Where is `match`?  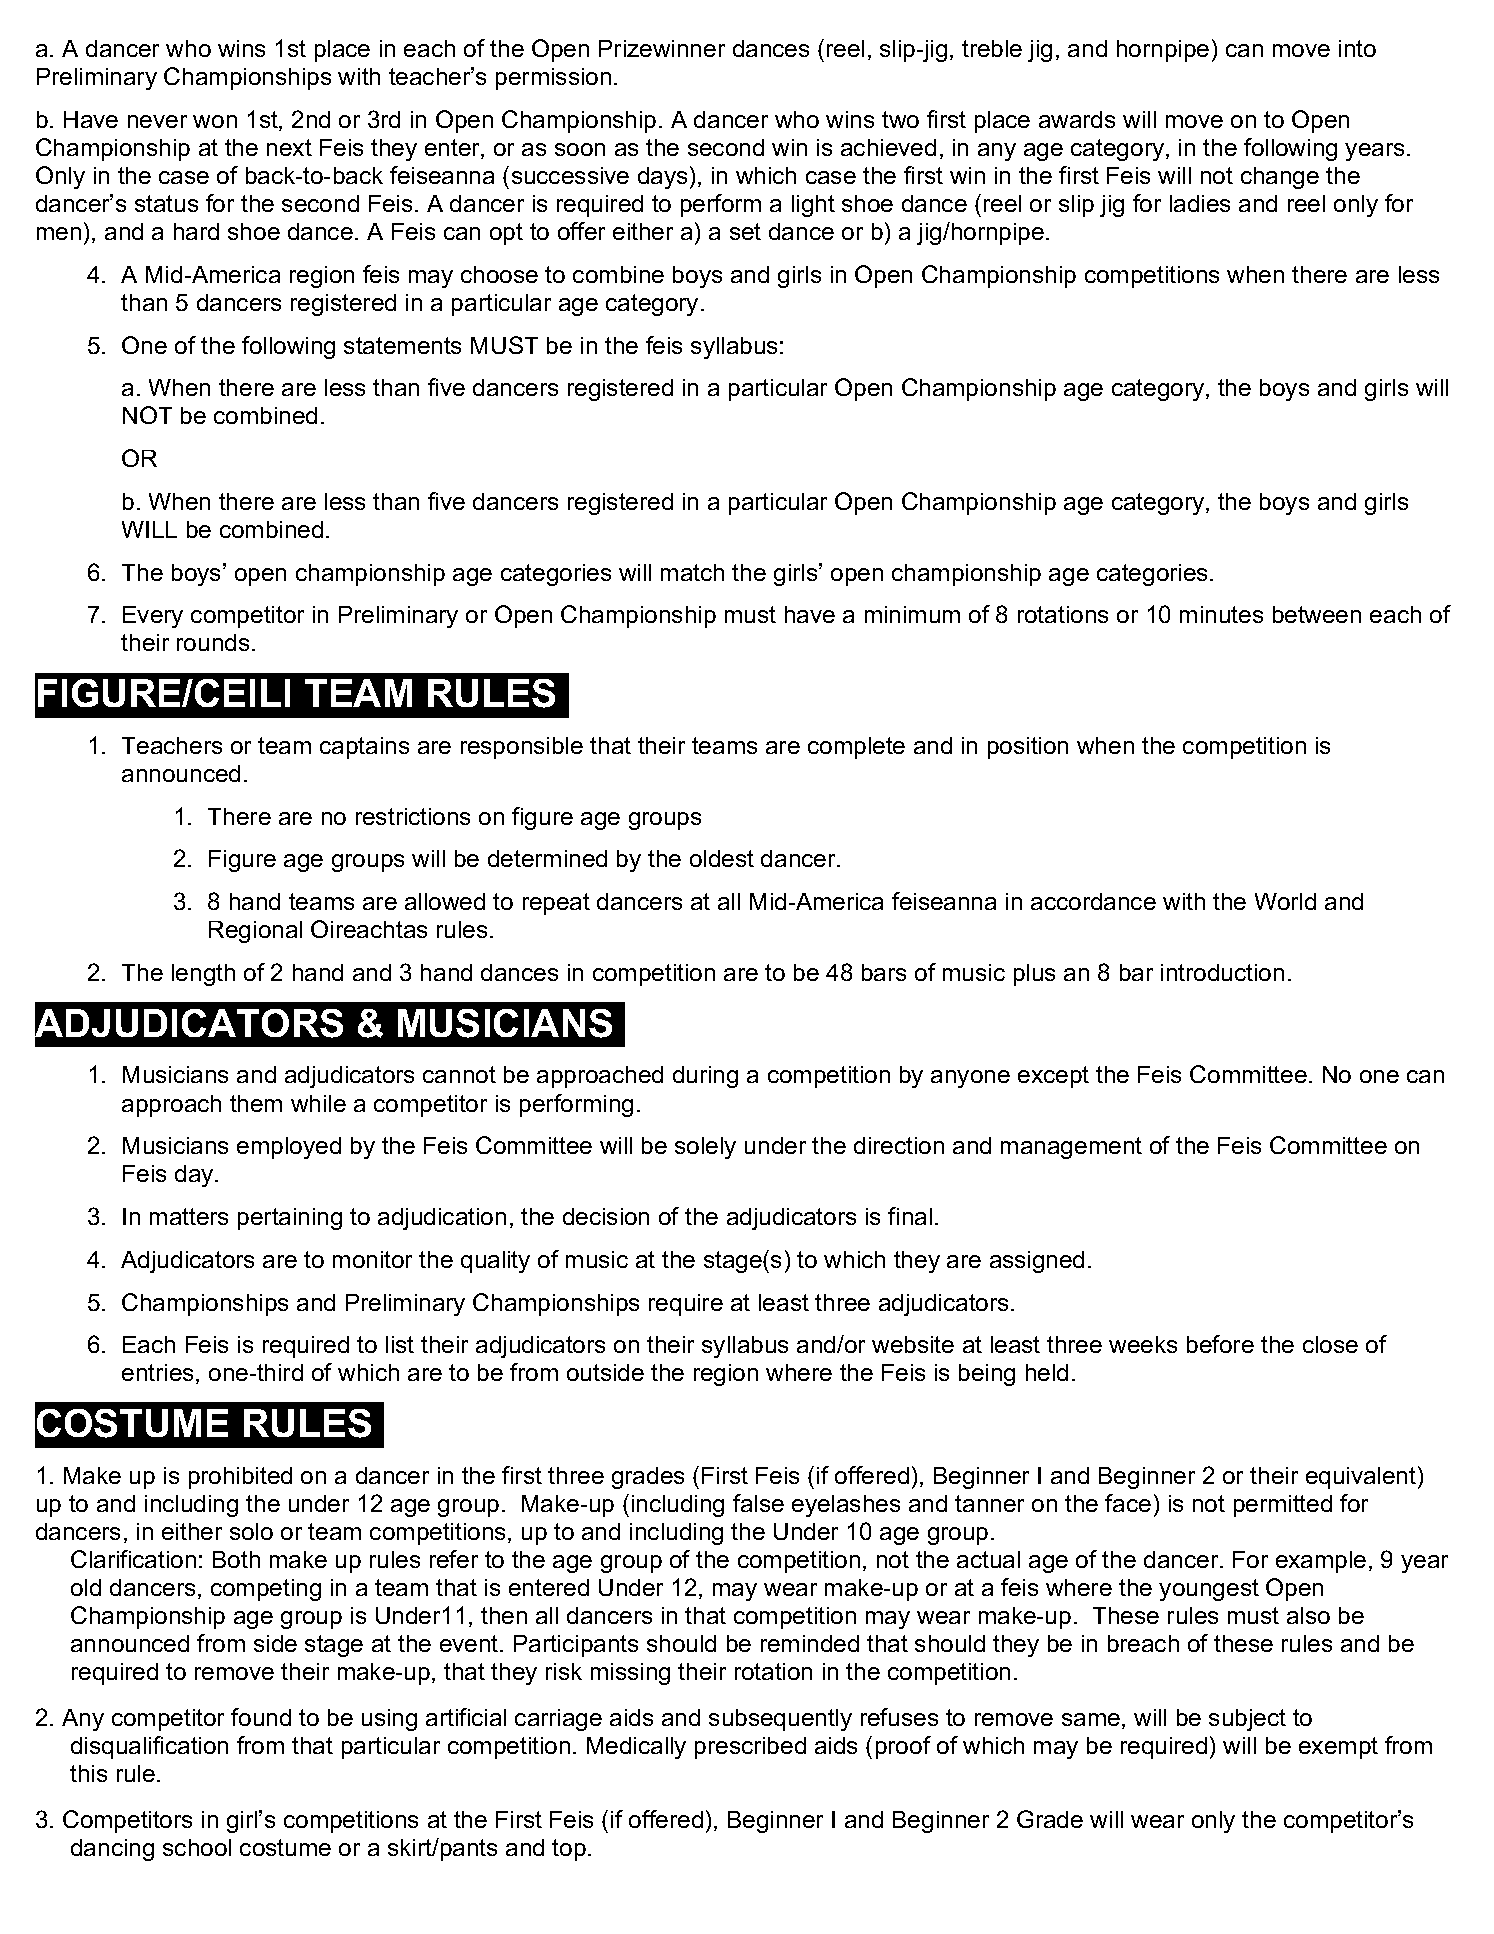 match is located at coordinates (692, 572).
